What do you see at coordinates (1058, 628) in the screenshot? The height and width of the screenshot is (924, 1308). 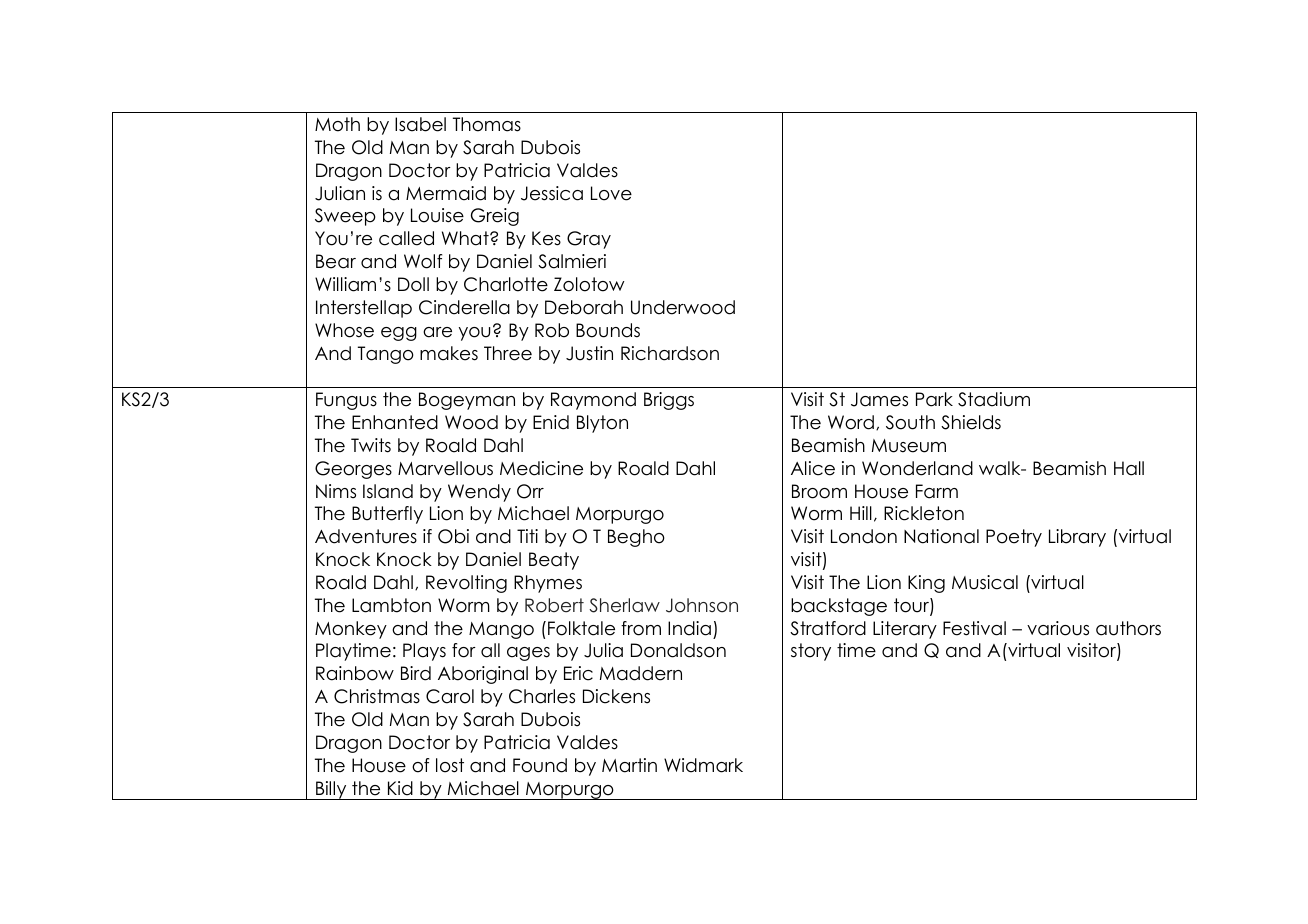 I see `various` at bounding box center [1058, 628].
